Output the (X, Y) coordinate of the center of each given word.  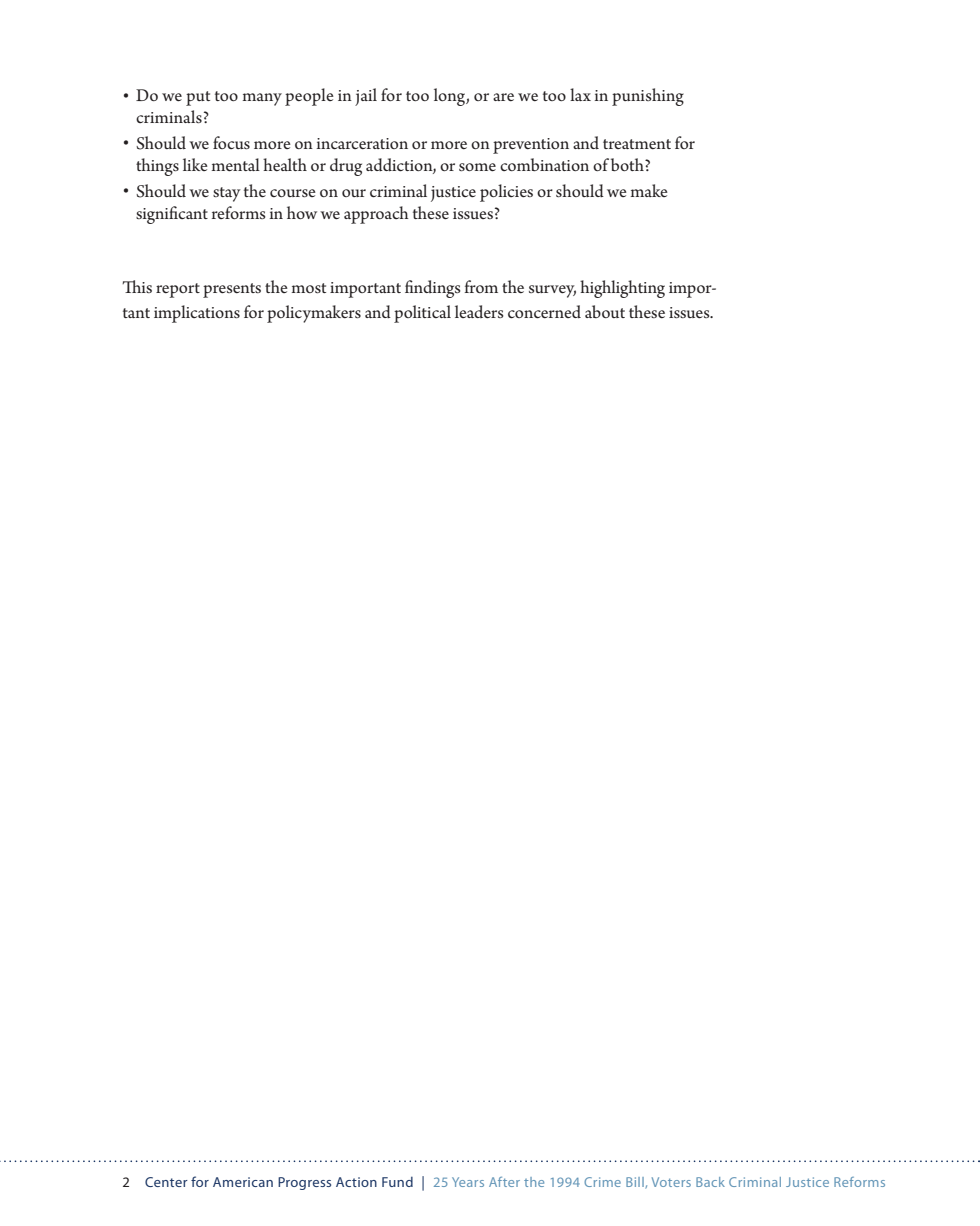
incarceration (362, 143)
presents (232, 290)
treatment (637, 144)
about (605, 311)
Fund (397, 1182)
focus (231, 142)
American (243, 1182)
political (422, 314)
